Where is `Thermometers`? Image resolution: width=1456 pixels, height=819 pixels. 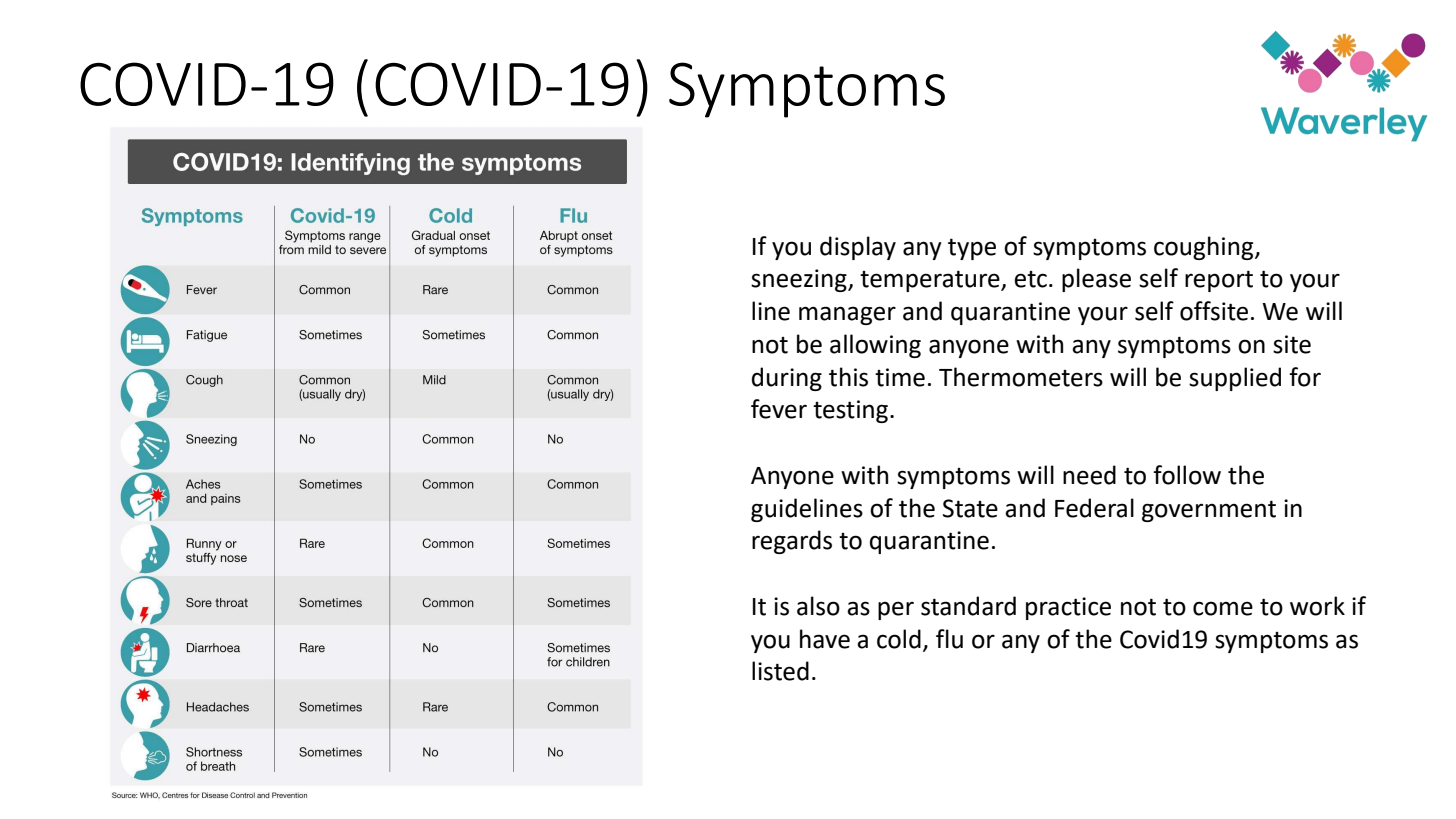
Thermometers is located at coordinates (1021, 377).
